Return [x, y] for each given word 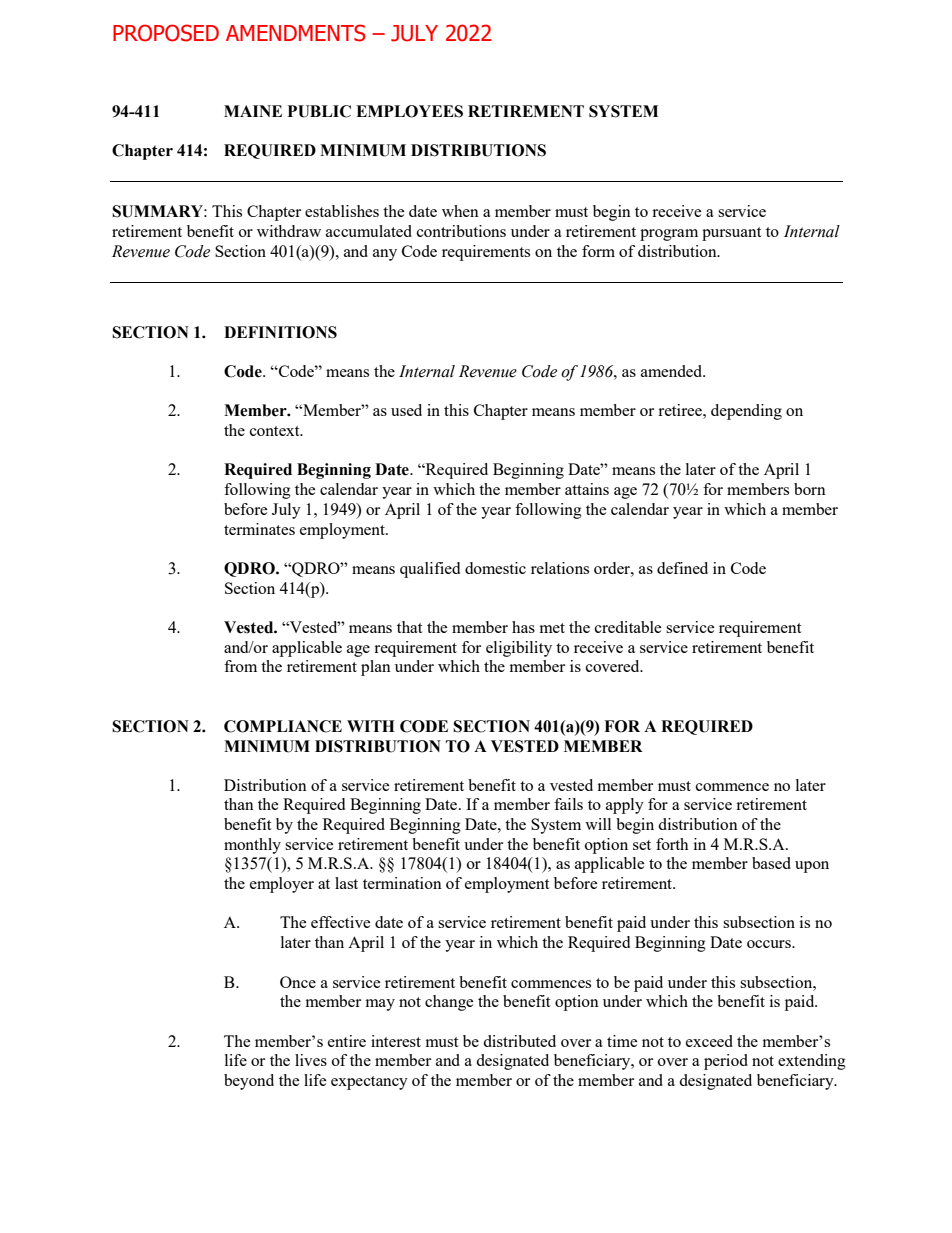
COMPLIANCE [283, 726]
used [406, 410]
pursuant [731, 234]
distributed [519, 1041]
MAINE [253, 111]
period [726, 1062]
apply [625, 806]
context [276, 431]
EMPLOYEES [409, 111]
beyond [249, 1082]
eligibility [519, 649]
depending [746, 412]
